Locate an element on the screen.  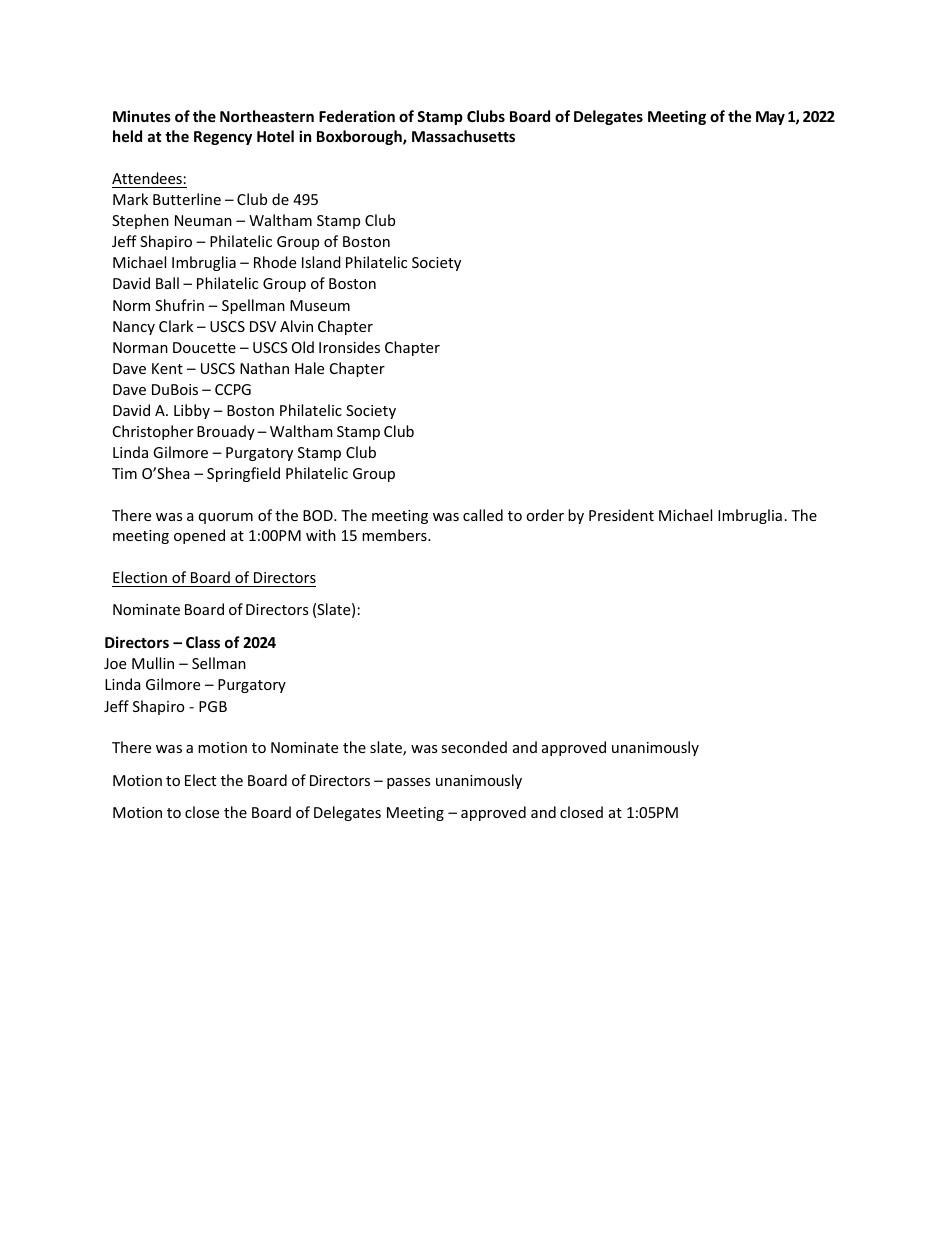
Massachusetts is located at coordinates (463, 136).
